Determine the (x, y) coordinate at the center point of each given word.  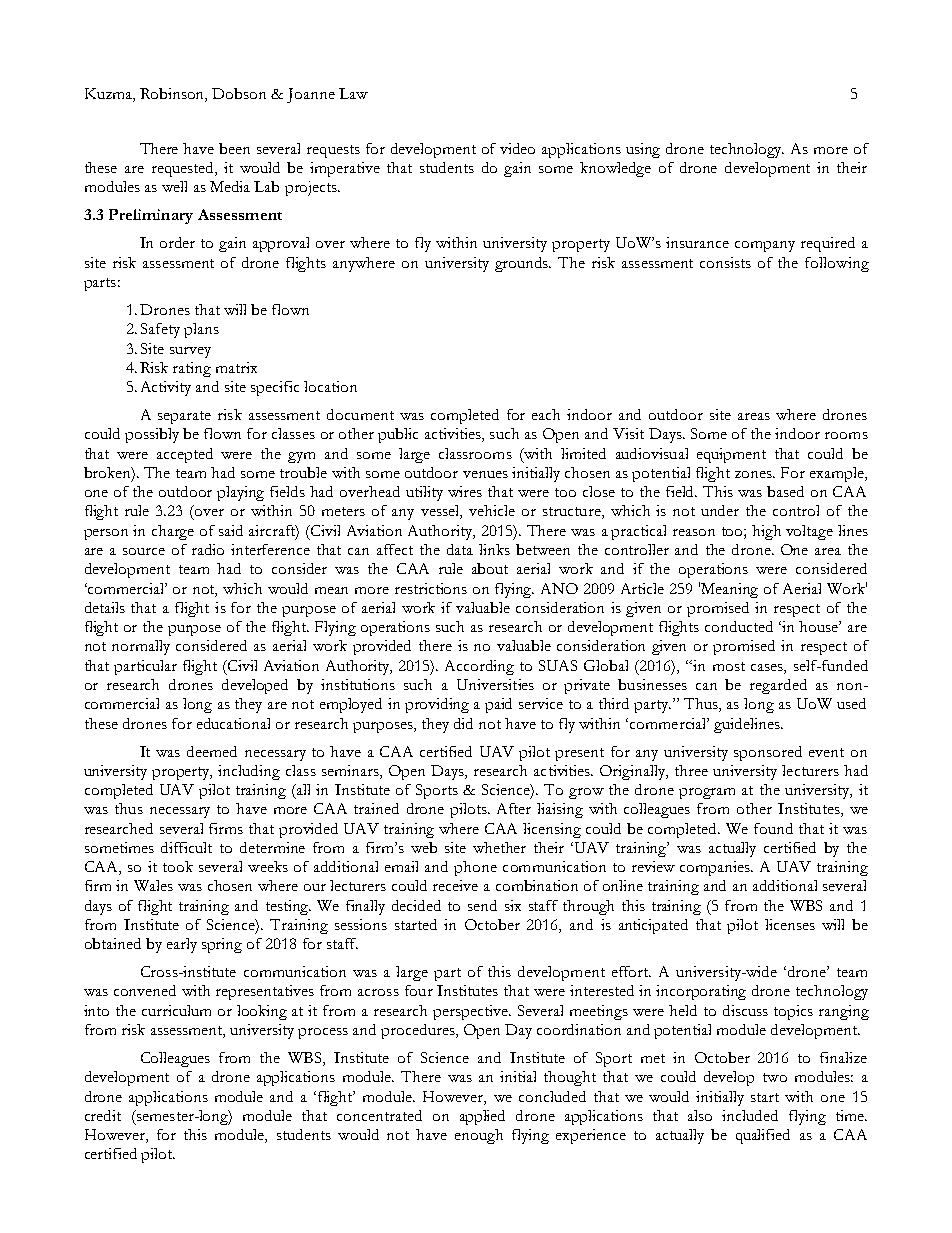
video (517, 148)
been (234, 148)
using (643, 150)
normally (141, 647)
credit (103, 1115)
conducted (739, 626)
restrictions (431, 588)
